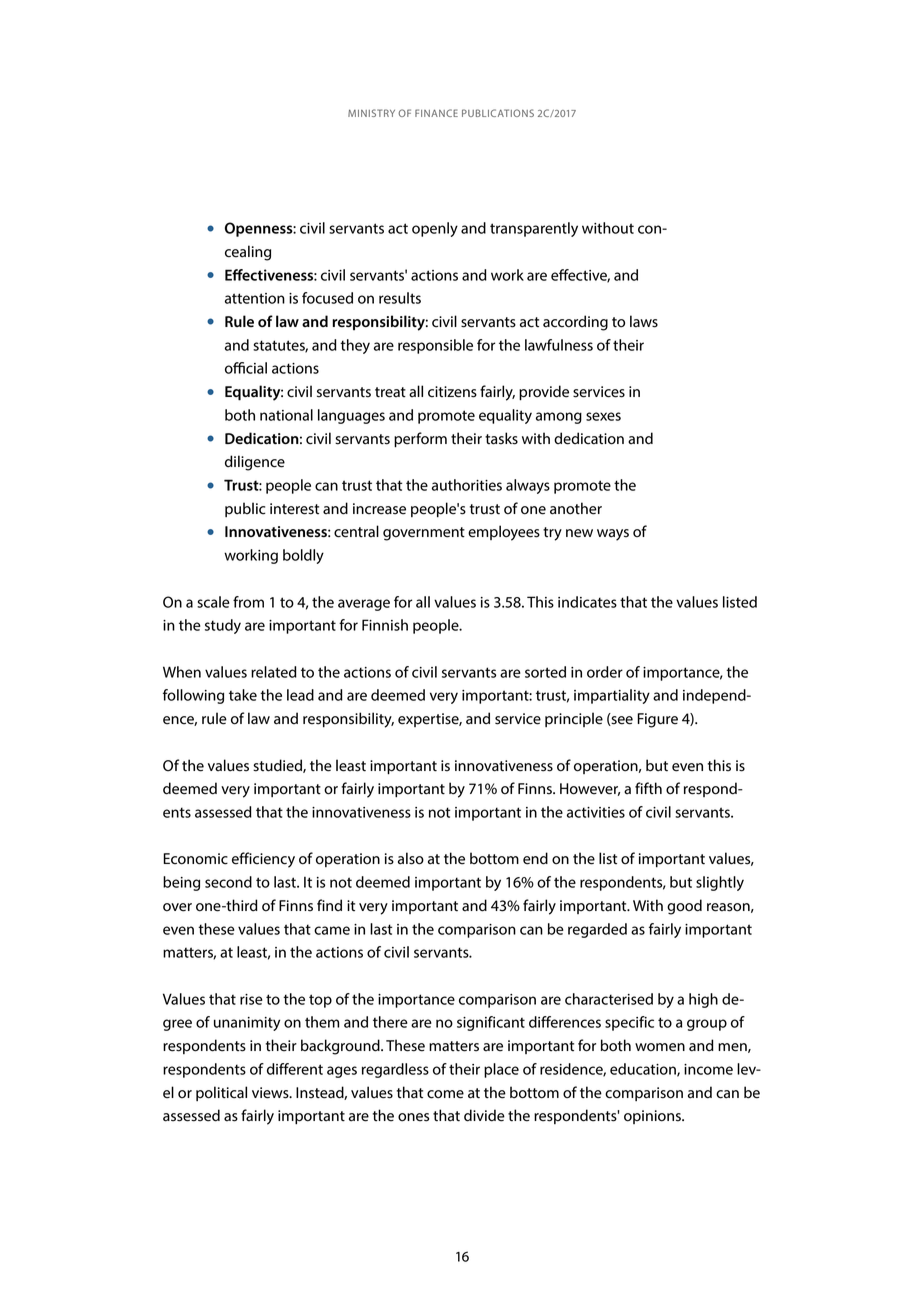 The height and width of the page is (1308, 924). What do you see at coordinates (436, 113) in the page?
I see `FINANCE` at bounding box center [436, 113].
